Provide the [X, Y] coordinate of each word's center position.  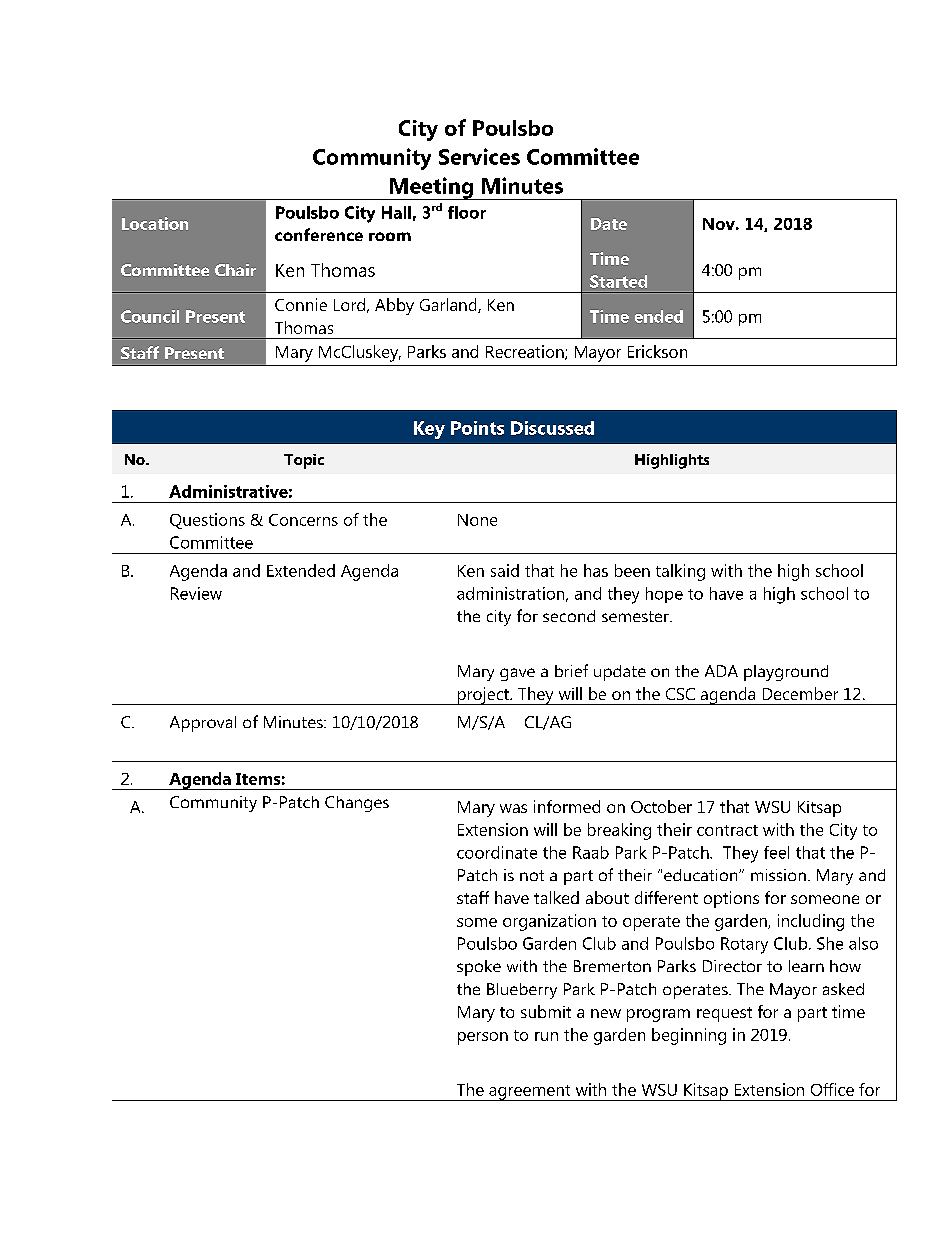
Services [479, 156]
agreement [530, 1093]
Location [155, 223]
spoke [479, 968]
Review [196, 593]
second [569, 616]
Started [618, 281]
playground [786, 673]
